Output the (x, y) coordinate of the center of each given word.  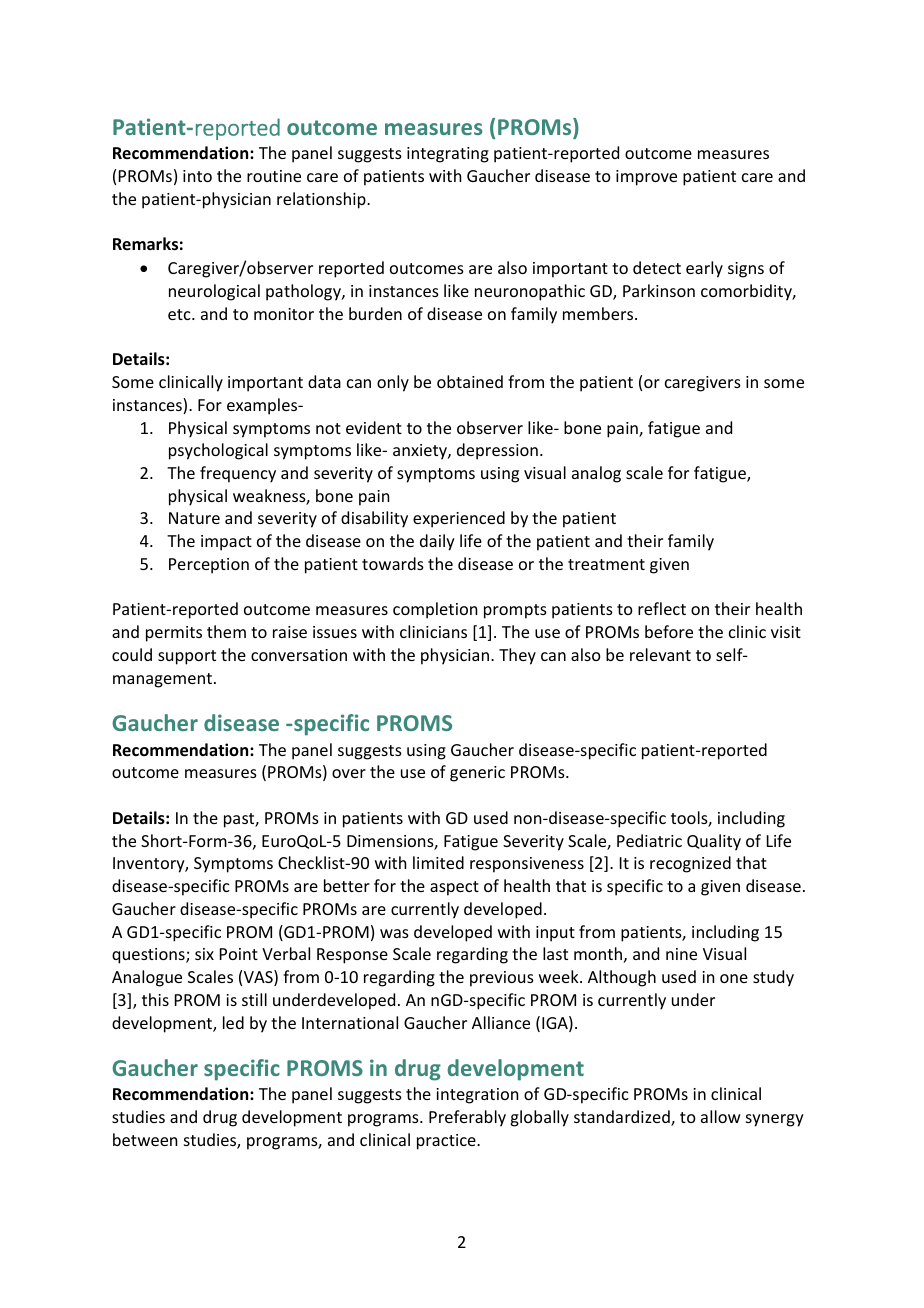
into (197, 176)
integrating (448, 155)
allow (721, 1116)
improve (646, 178)
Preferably (467, 1118)
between (145, 1139)
